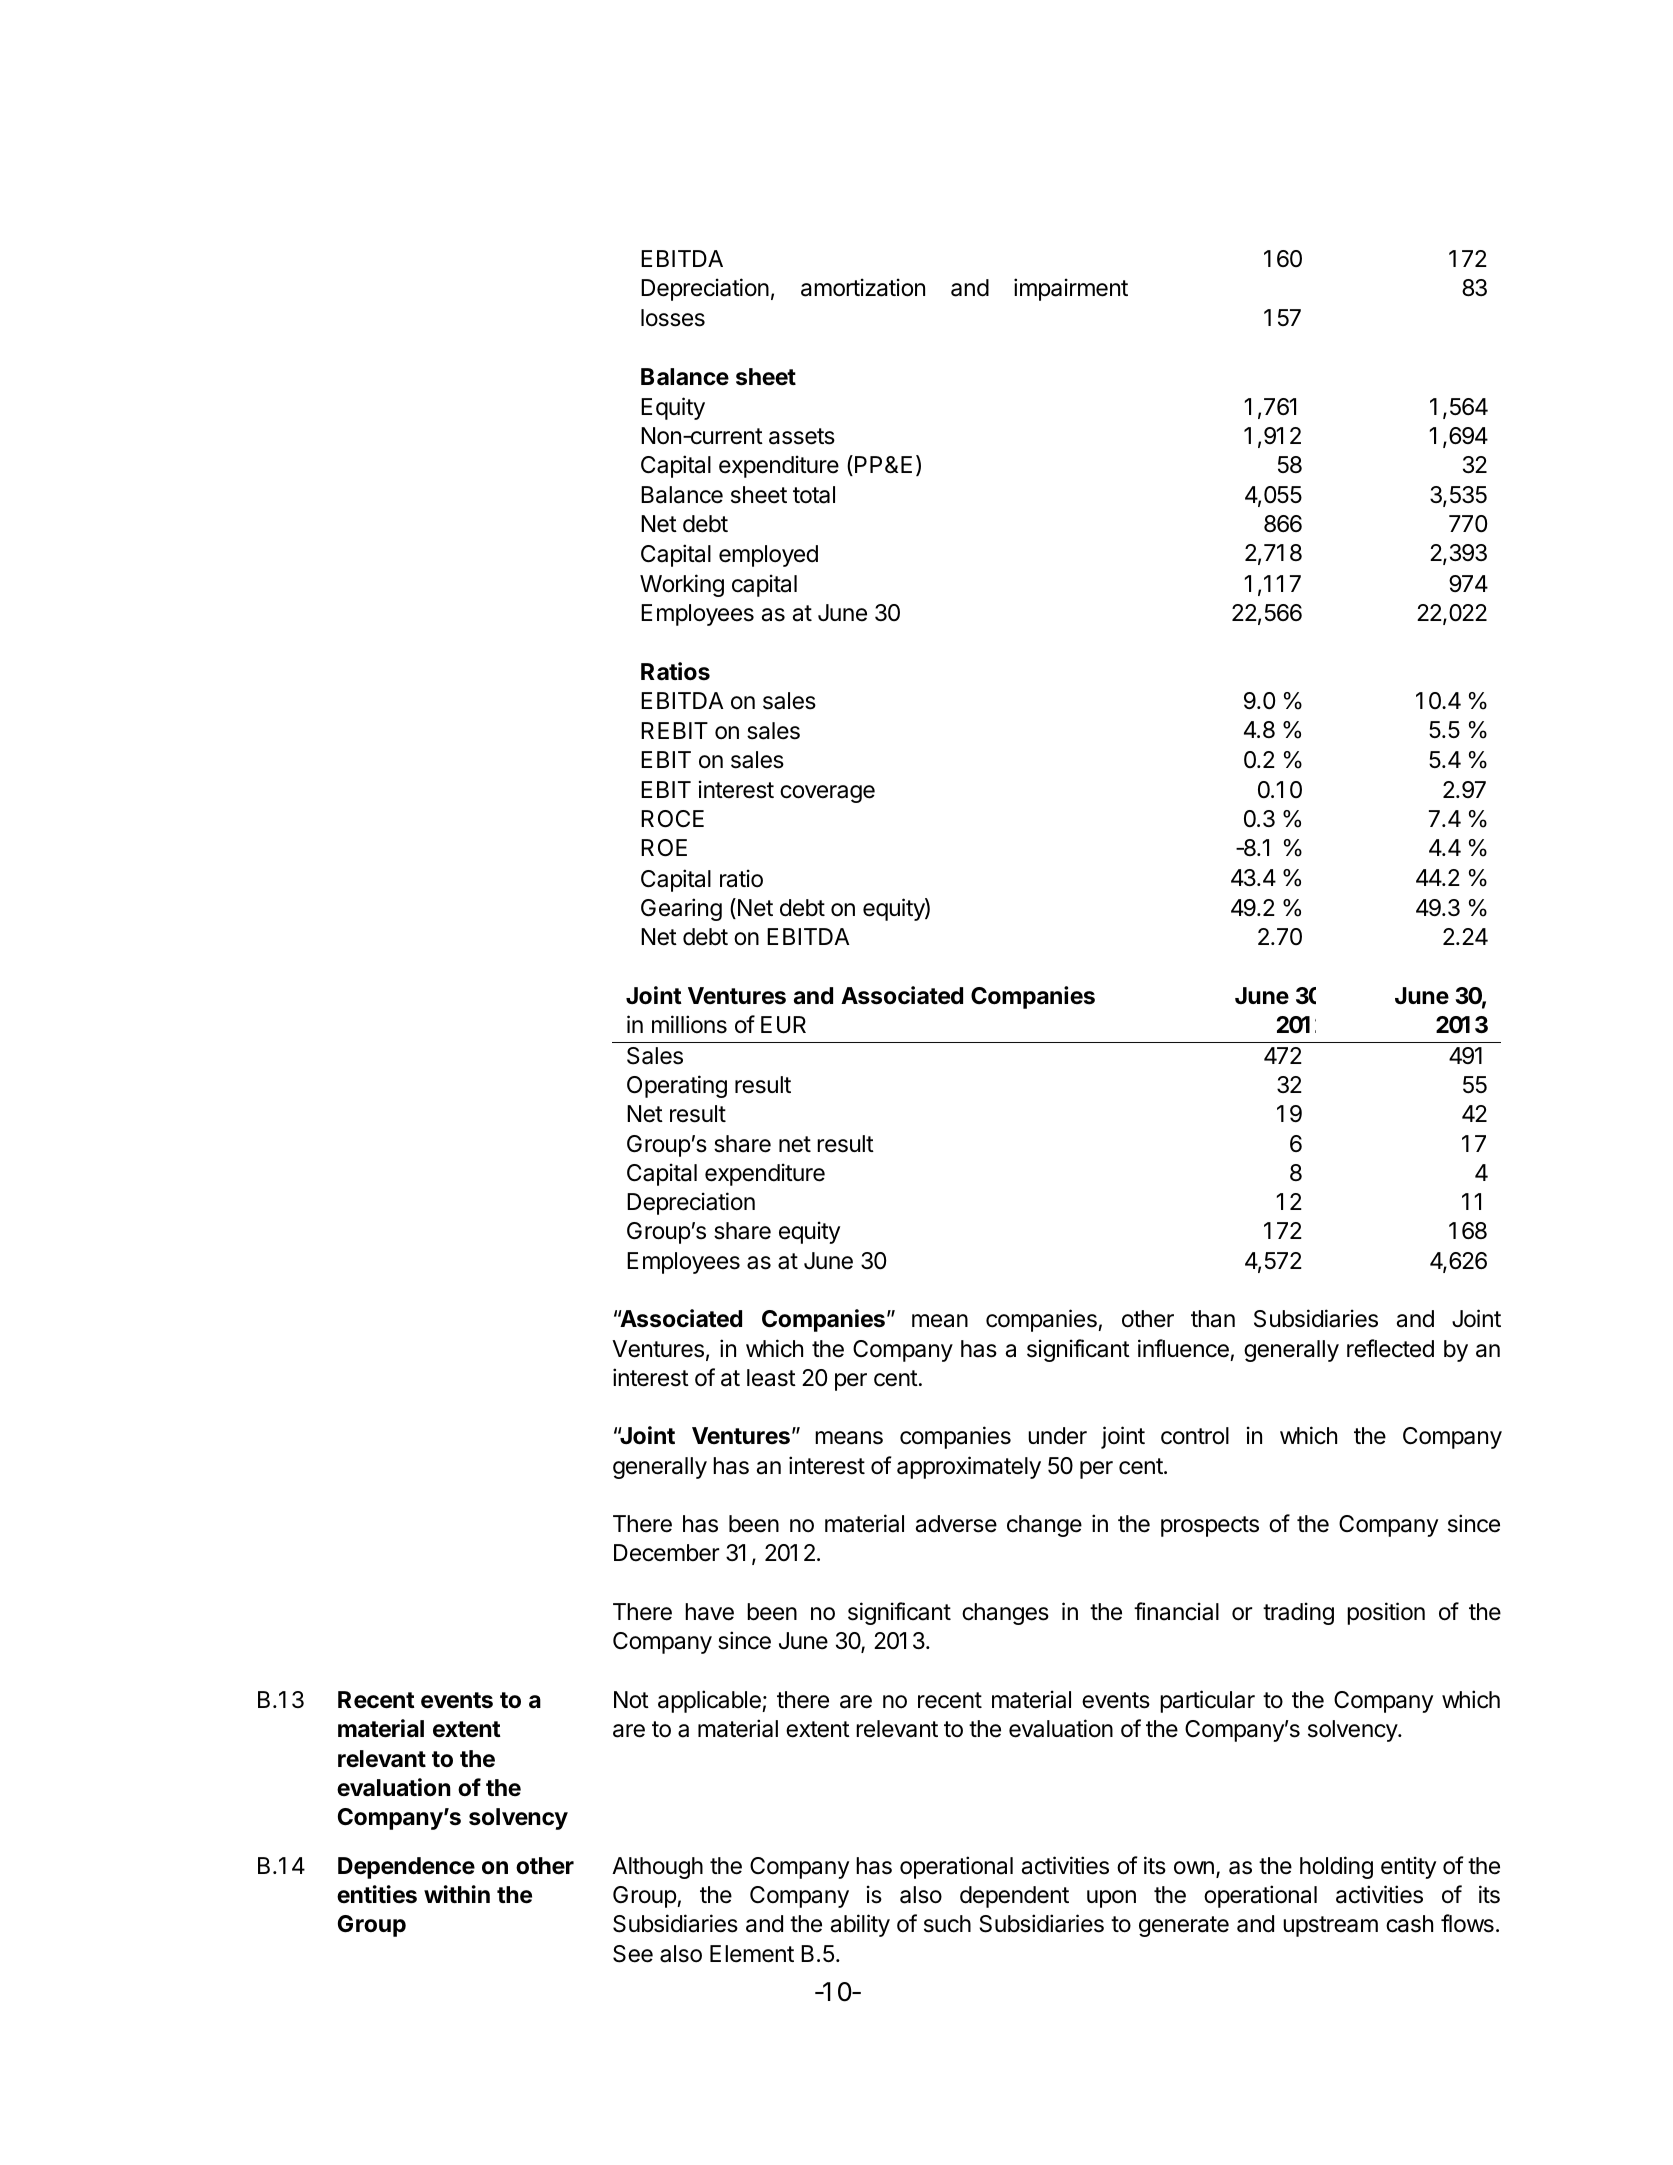 The height and width of the page is (2165, 1673). Describe the element at coordinates (947, 1924) in the page. I see `such` at that location.
